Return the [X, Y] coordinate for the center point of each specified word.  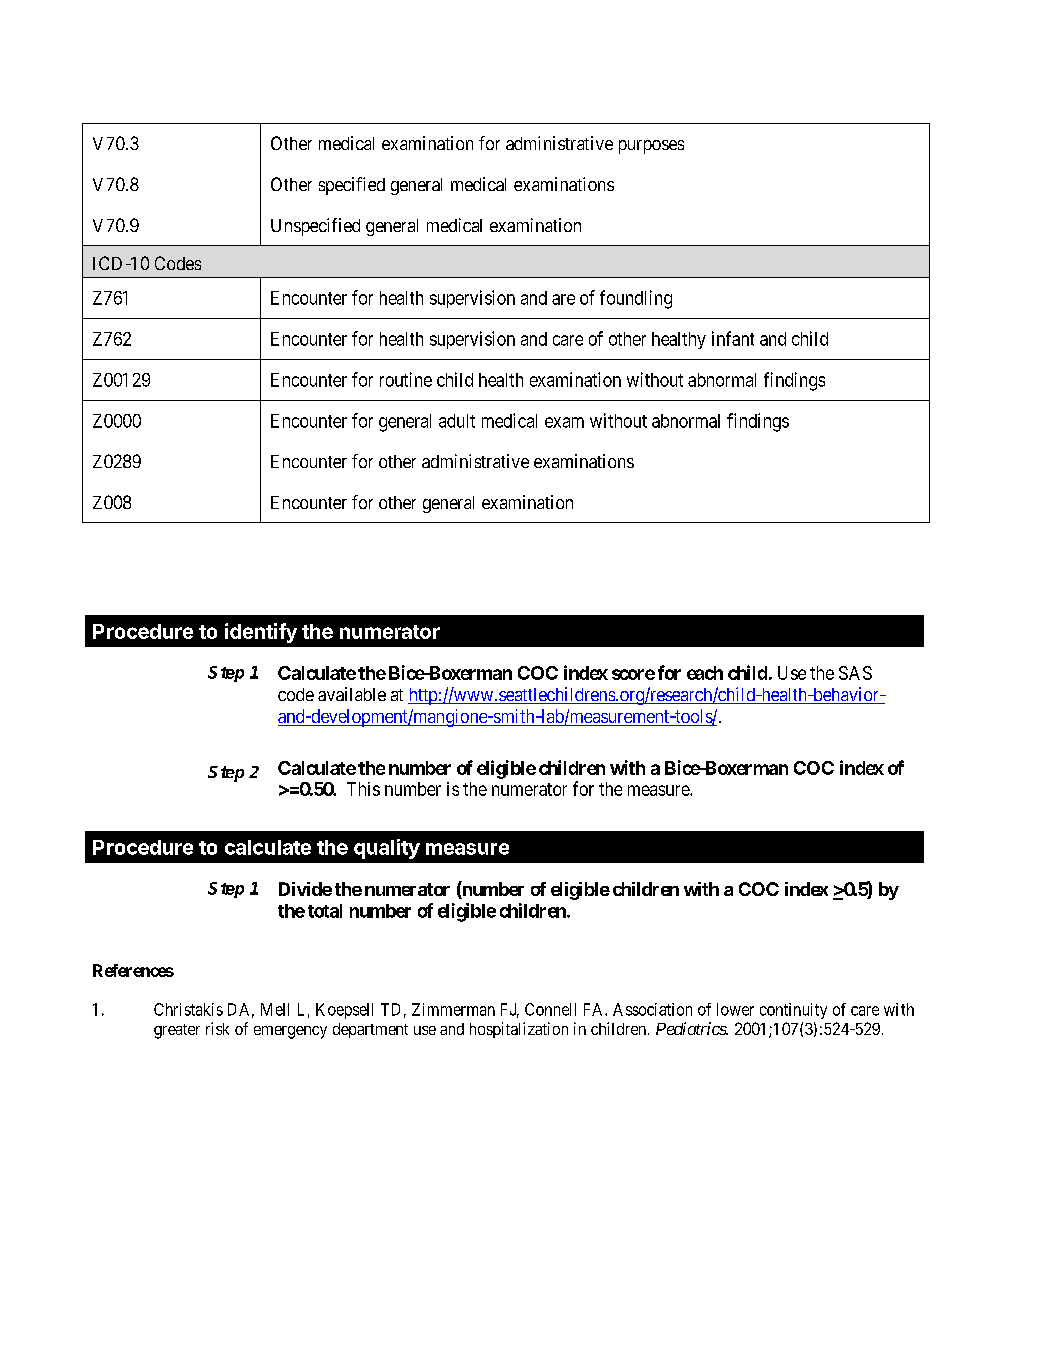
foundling [636, 299]
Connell [550, 1009]
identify [261, 633]
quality [387, 849]
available [352, 694]
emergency [290, 1032]
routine [406, 379]
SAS [855, 673]
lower [735, 1009]
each [705, 673]
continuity [793, 1011]
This [363, 789]
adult [457, 421]
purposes [651, 147]
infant [733, 338]
